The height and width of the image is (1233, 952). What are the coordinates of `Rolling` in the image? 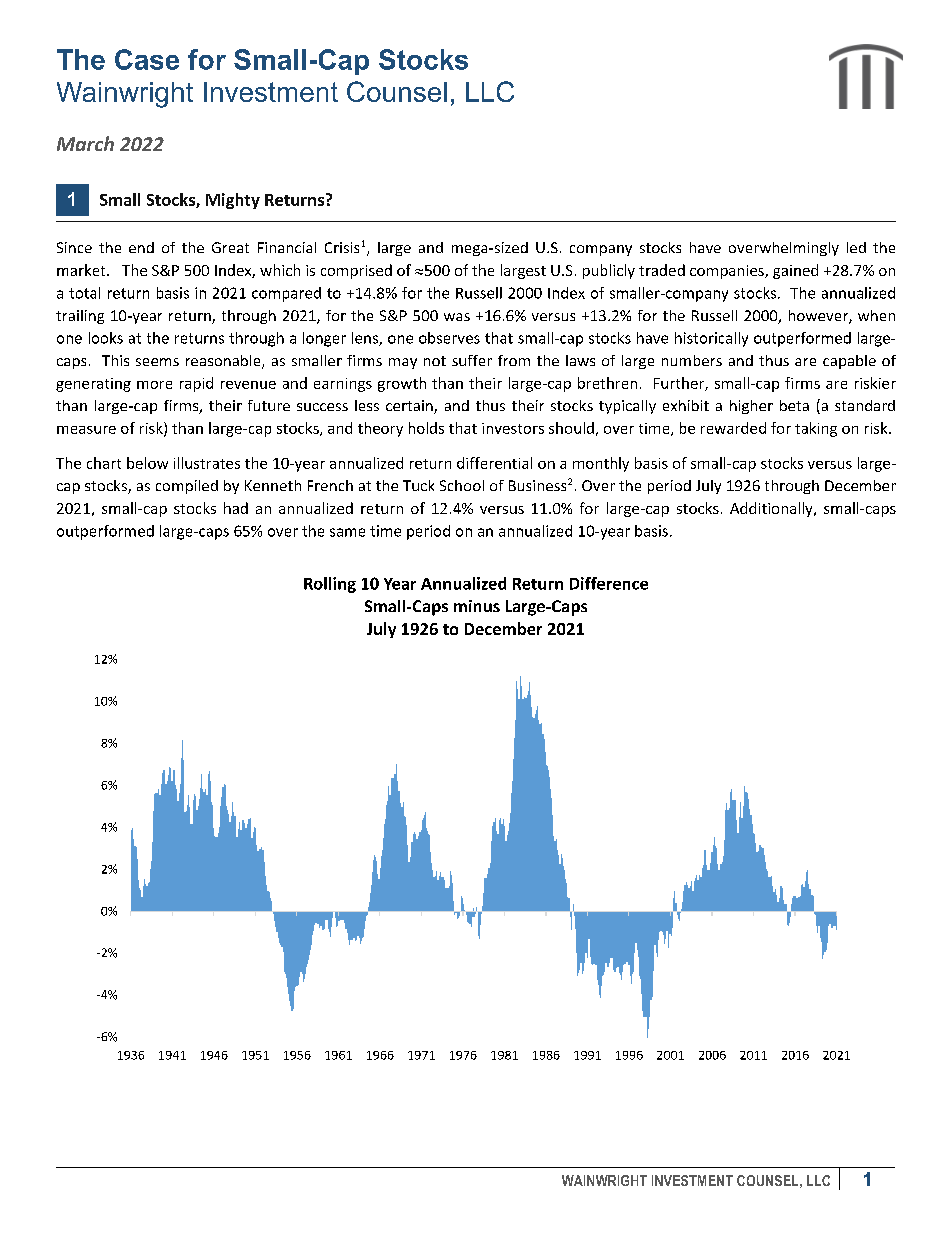 It's located at (330, 585).
